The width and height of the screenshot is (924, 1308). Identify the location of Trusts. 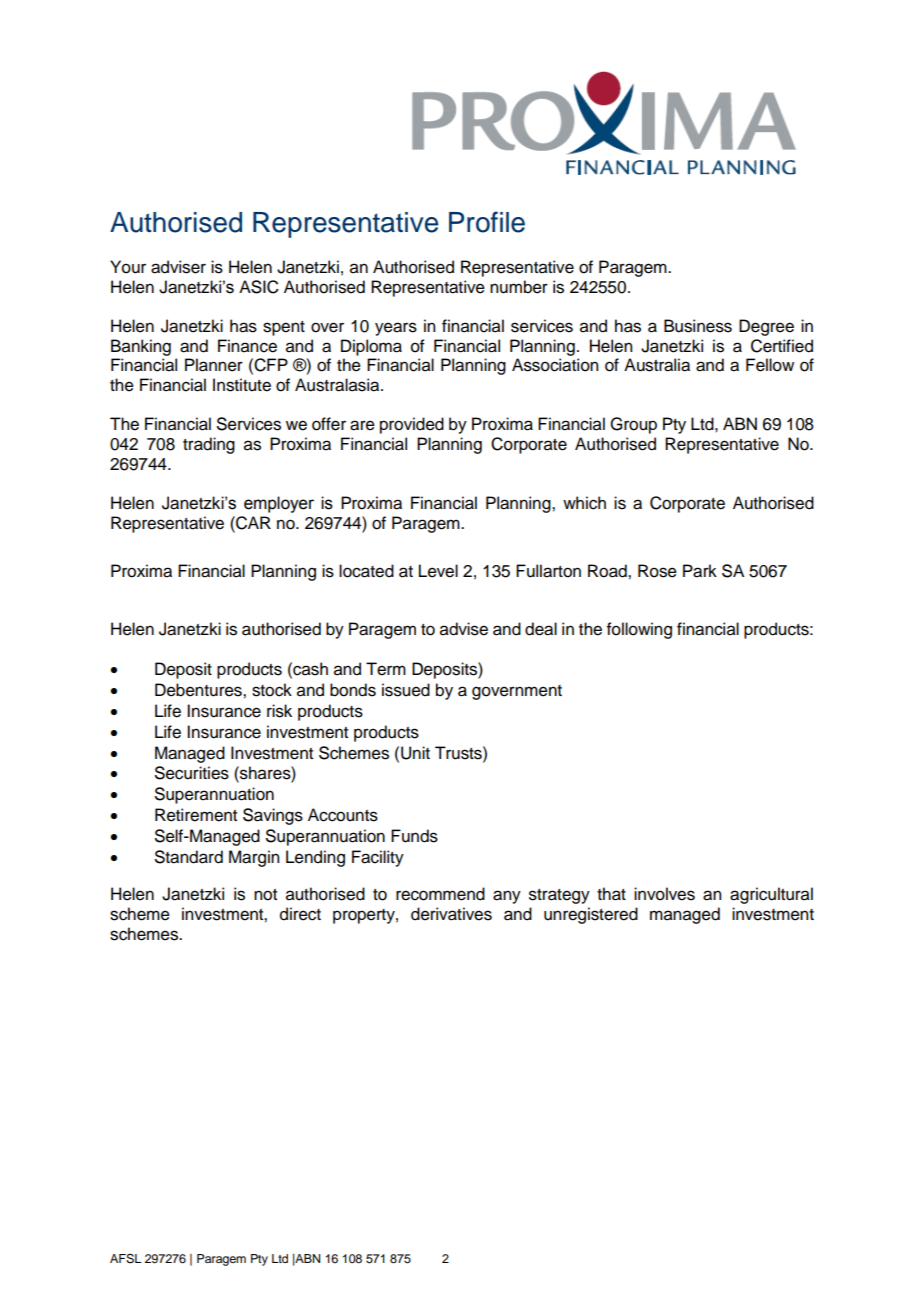
(459, 753).
